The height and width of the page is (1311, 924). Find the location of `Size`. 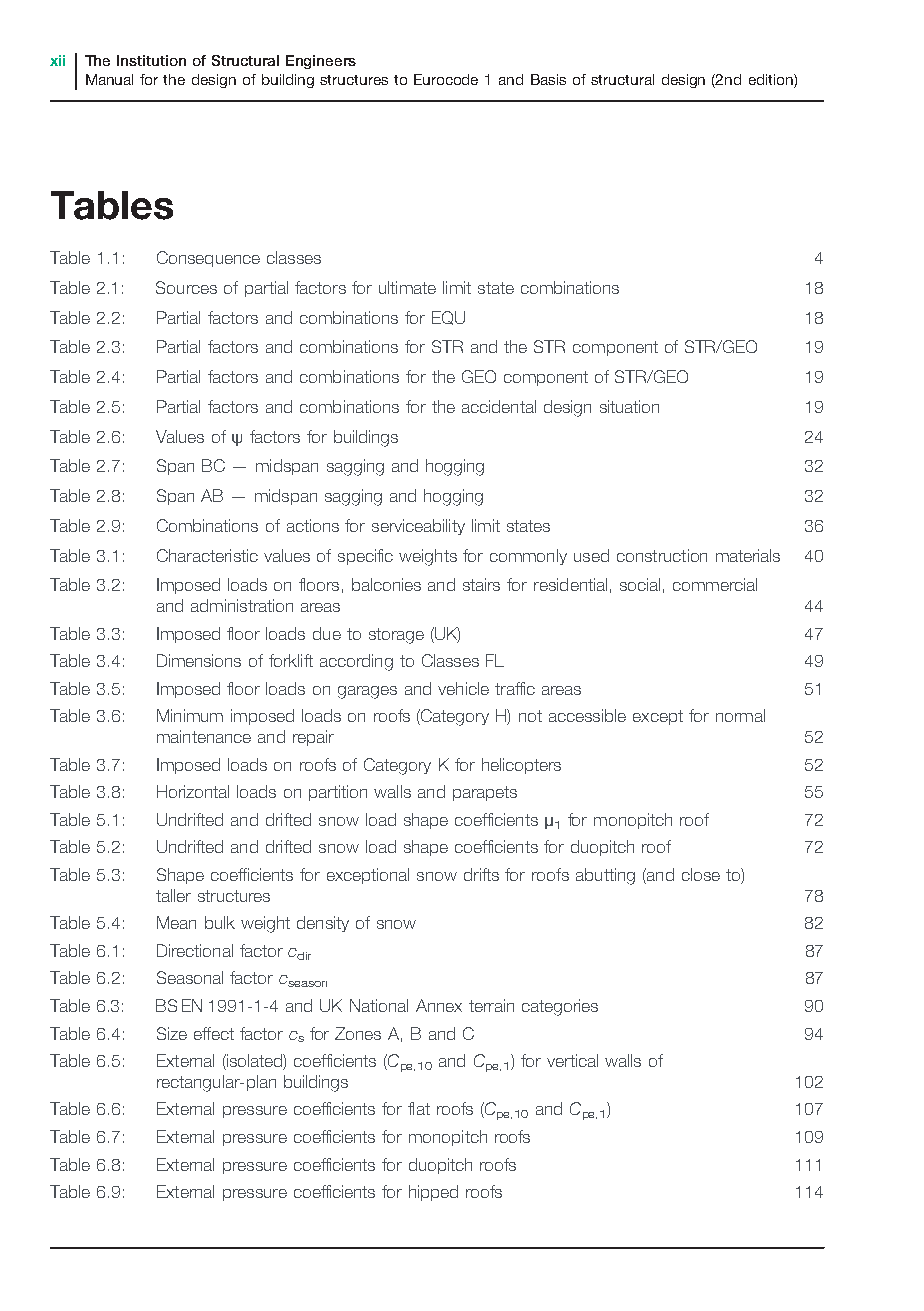

Size is located at coordinates (172, 1033).
